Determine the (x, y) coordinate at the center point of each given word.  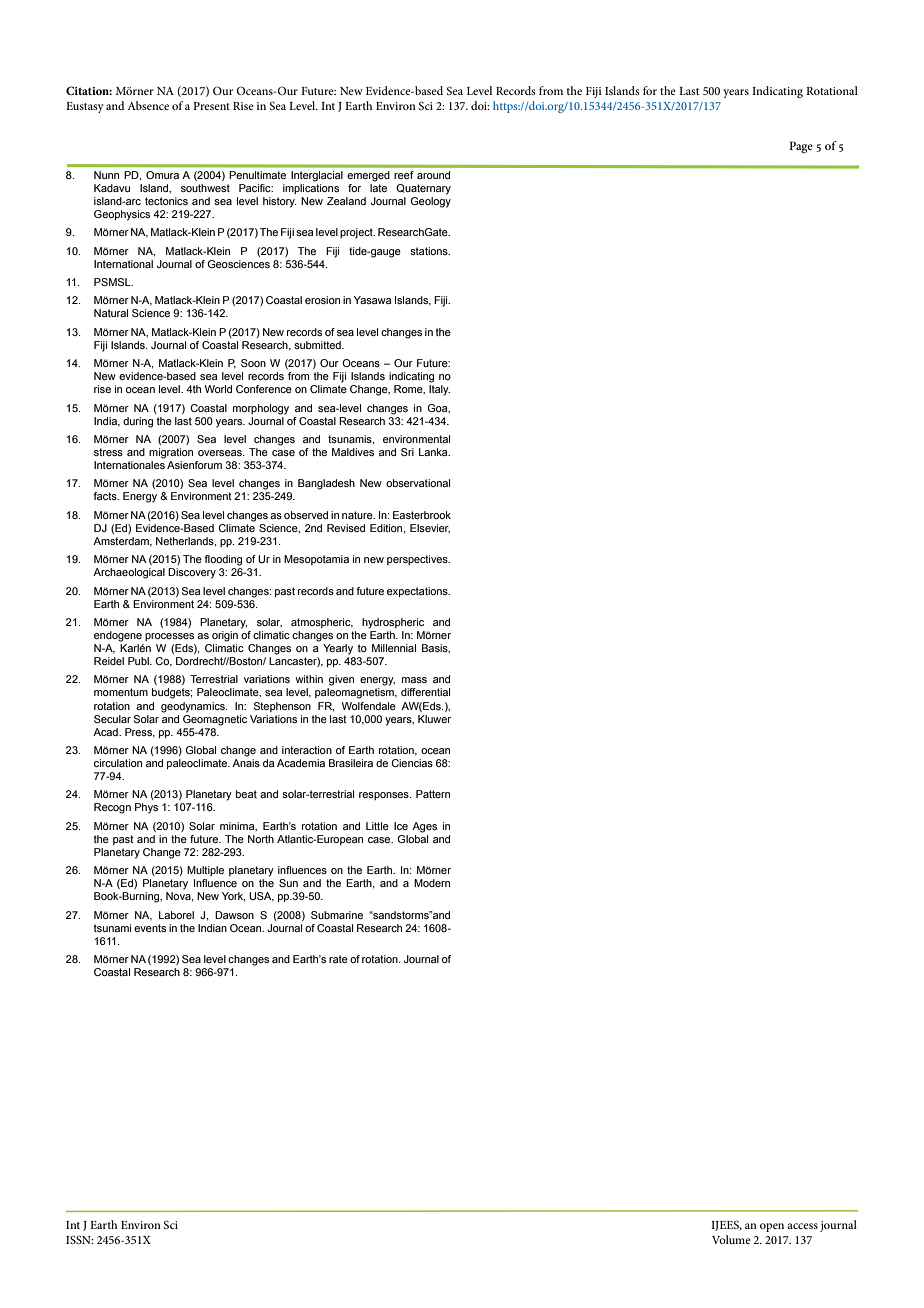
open (772, 1227)
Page (801, 147)
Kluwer (434, 719)
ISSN (79, 1239)
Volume (731, 1239)
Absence (148, 105)
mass (414, 680)
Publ (139, 661)
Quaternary (423, 189)
